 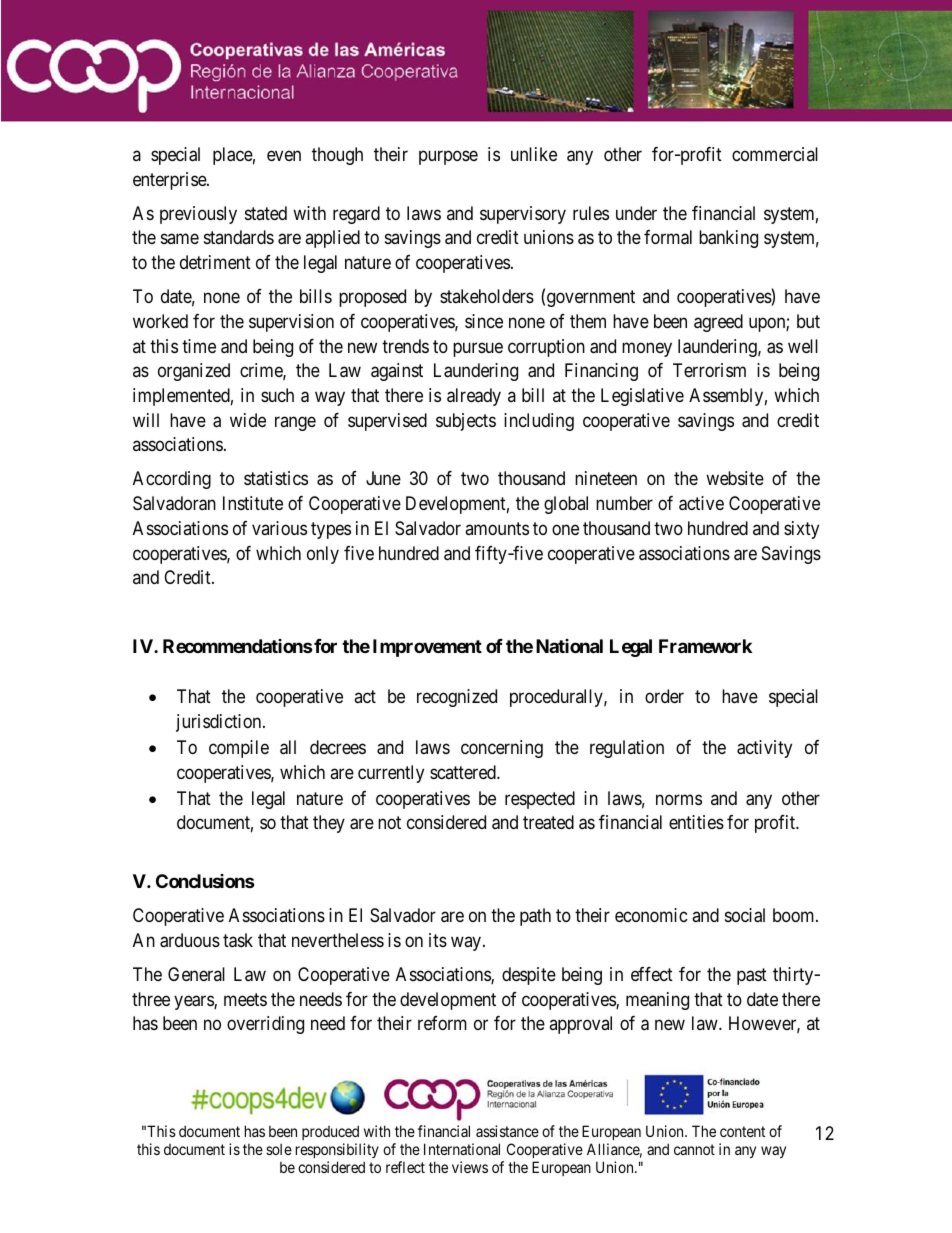 I want to click on previously, so click(x=198, y=215).
